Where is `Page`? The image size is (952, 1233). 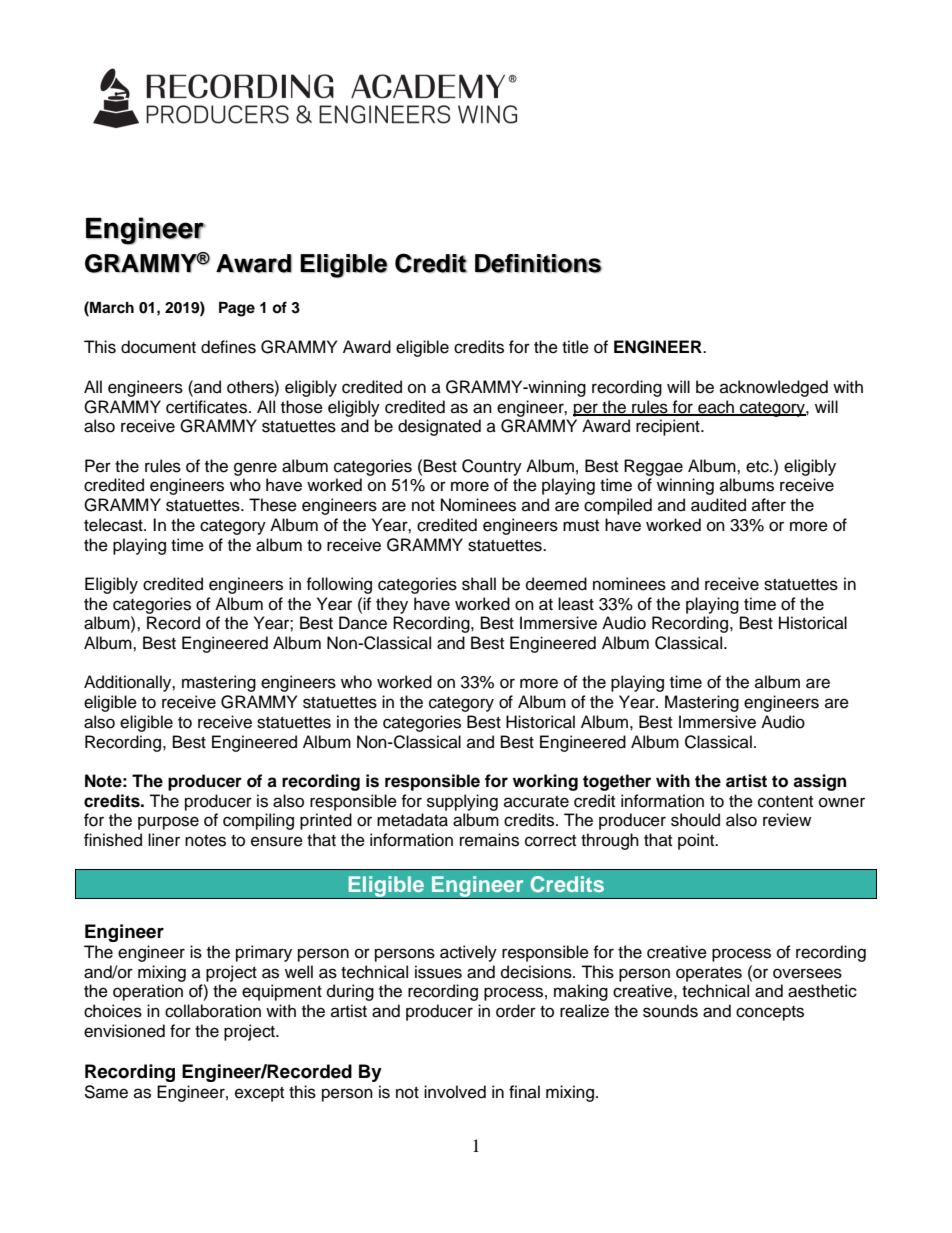 Page is located at coordinates (237, 309).
